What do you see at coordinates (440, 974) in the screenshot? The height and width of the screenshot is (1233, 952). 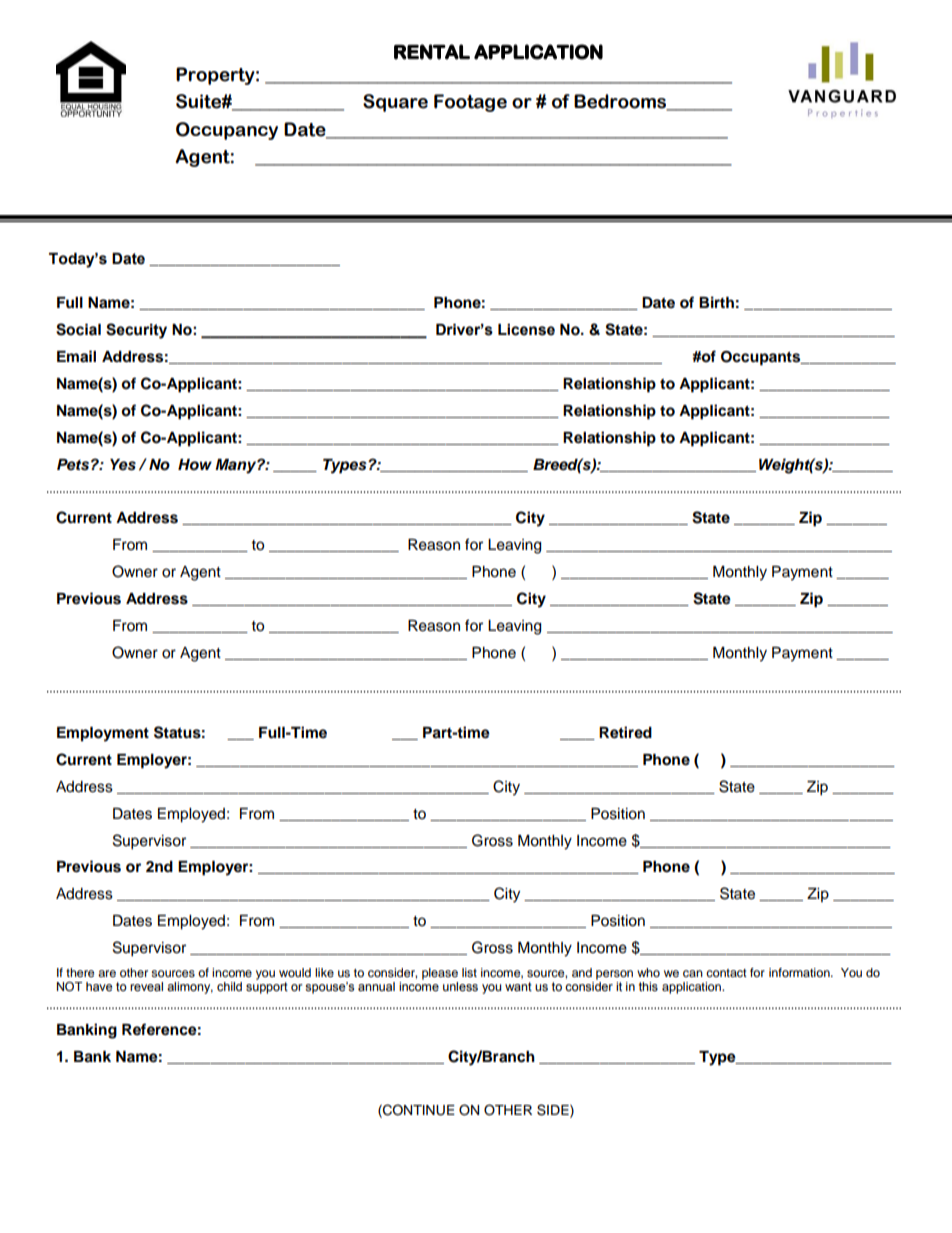 I see `please` at bounding box center [440, 974].
